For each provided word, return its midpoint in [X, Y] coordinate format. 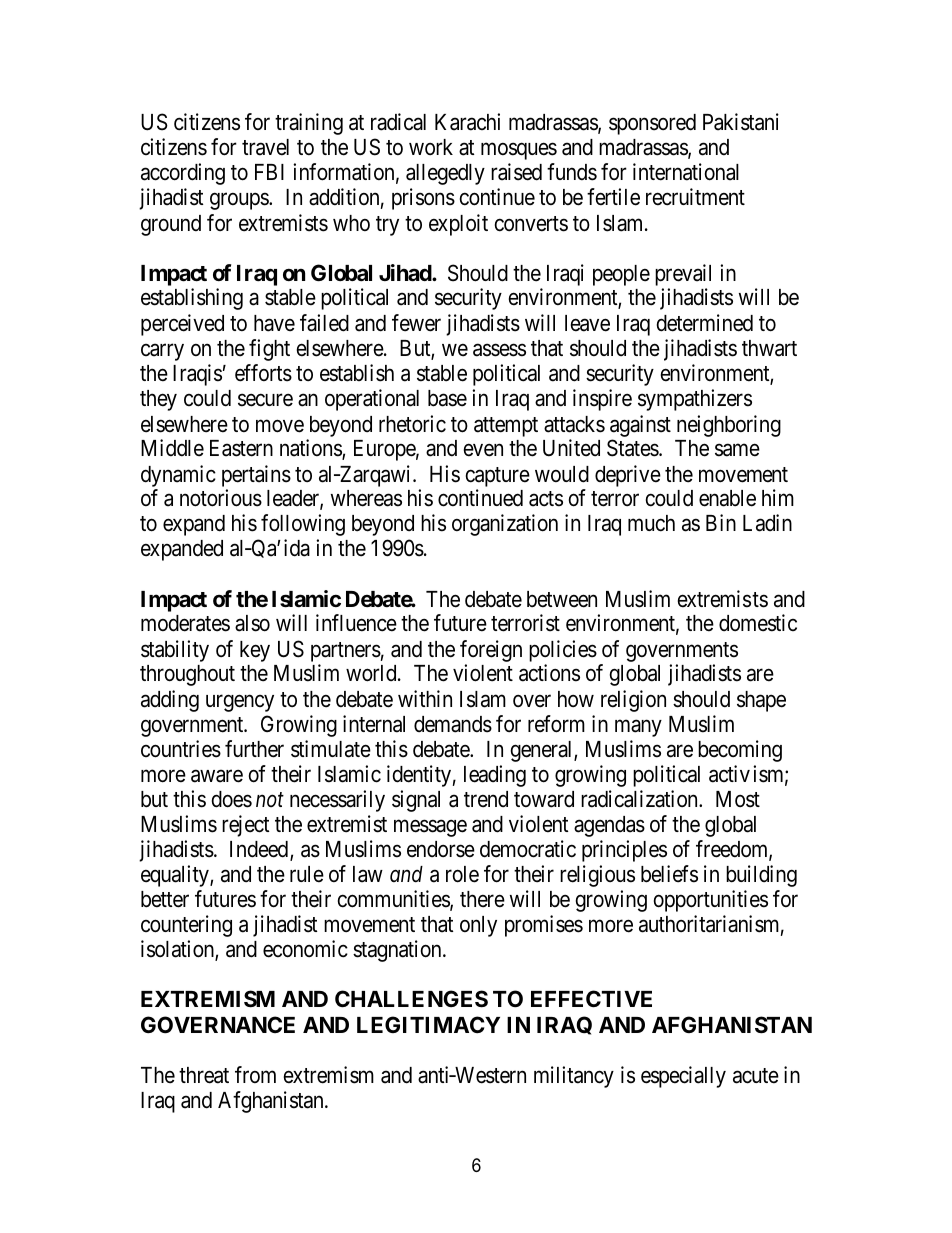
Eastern [241, 448]
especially [683, 1077]
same [737, 450]
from [255, 1074]
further [254, 749]
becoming [740, 751]
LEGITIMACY [428, 1024]
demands [453, 724]
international [686, 172]
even [483, 450]
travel [265, 147]
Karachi [467, 122]
